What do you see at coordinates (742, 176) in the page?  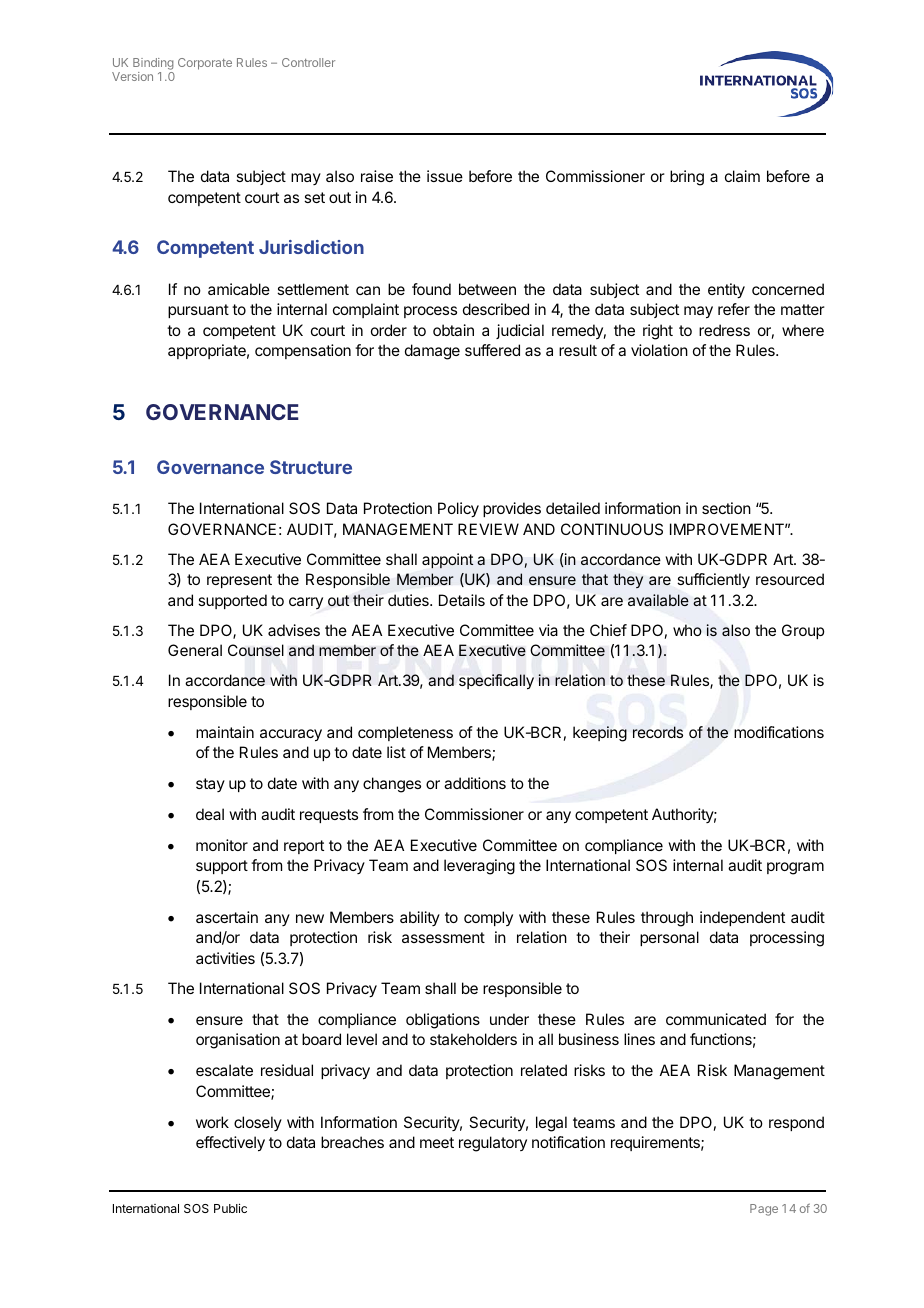 I see `claim` at bounding box center [742, 176].
